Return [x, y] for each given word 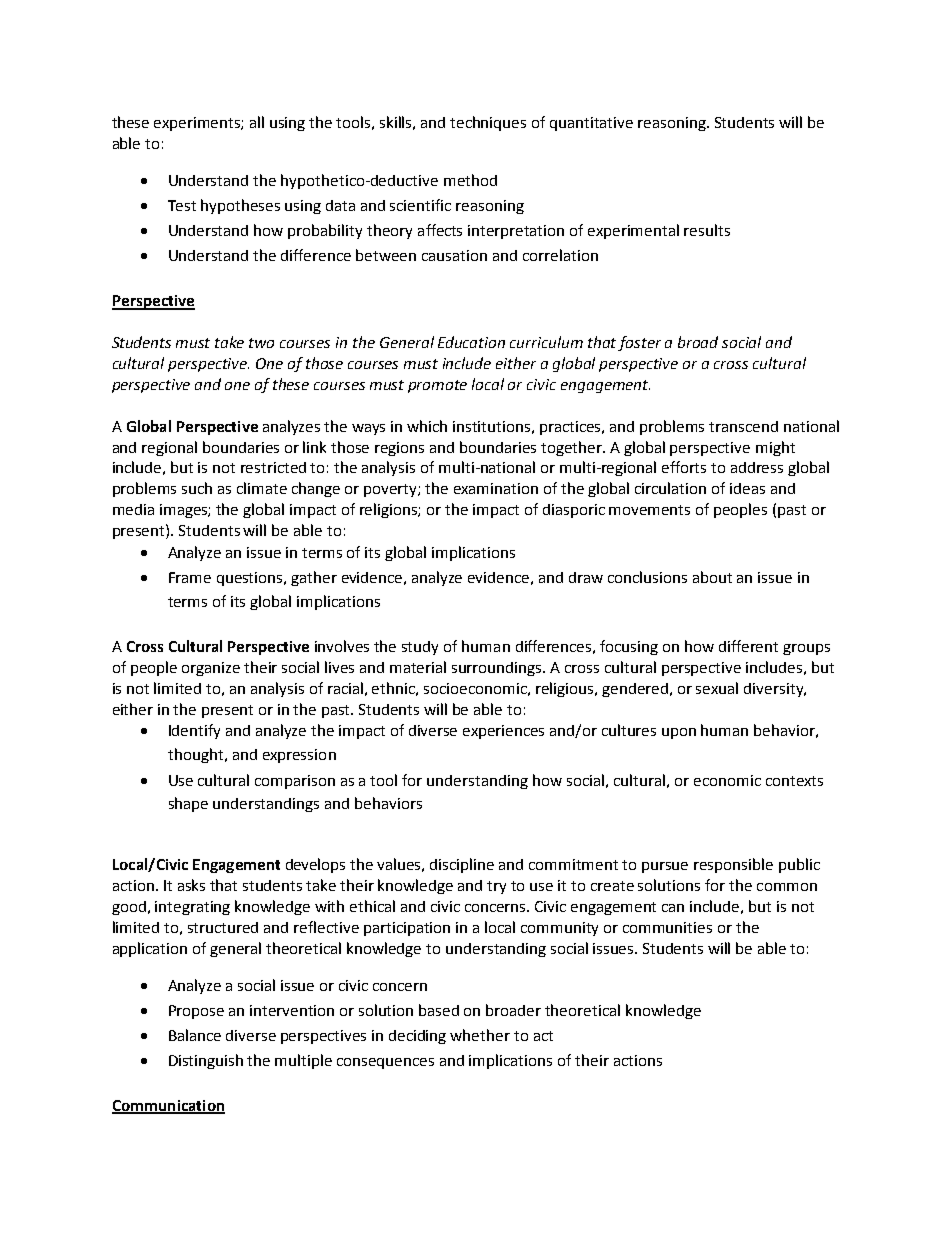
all [257, 122]
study [420, 648]
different [748, 646]
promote [437, 386]
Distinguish [206, 1061]
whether [480, 1035]
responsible [733, 865]
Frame [190, 577]
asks [191, 885]
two [261, 343]
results [707, 230]
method [470, 180]
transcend [743, 426]
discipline [462, 865]
